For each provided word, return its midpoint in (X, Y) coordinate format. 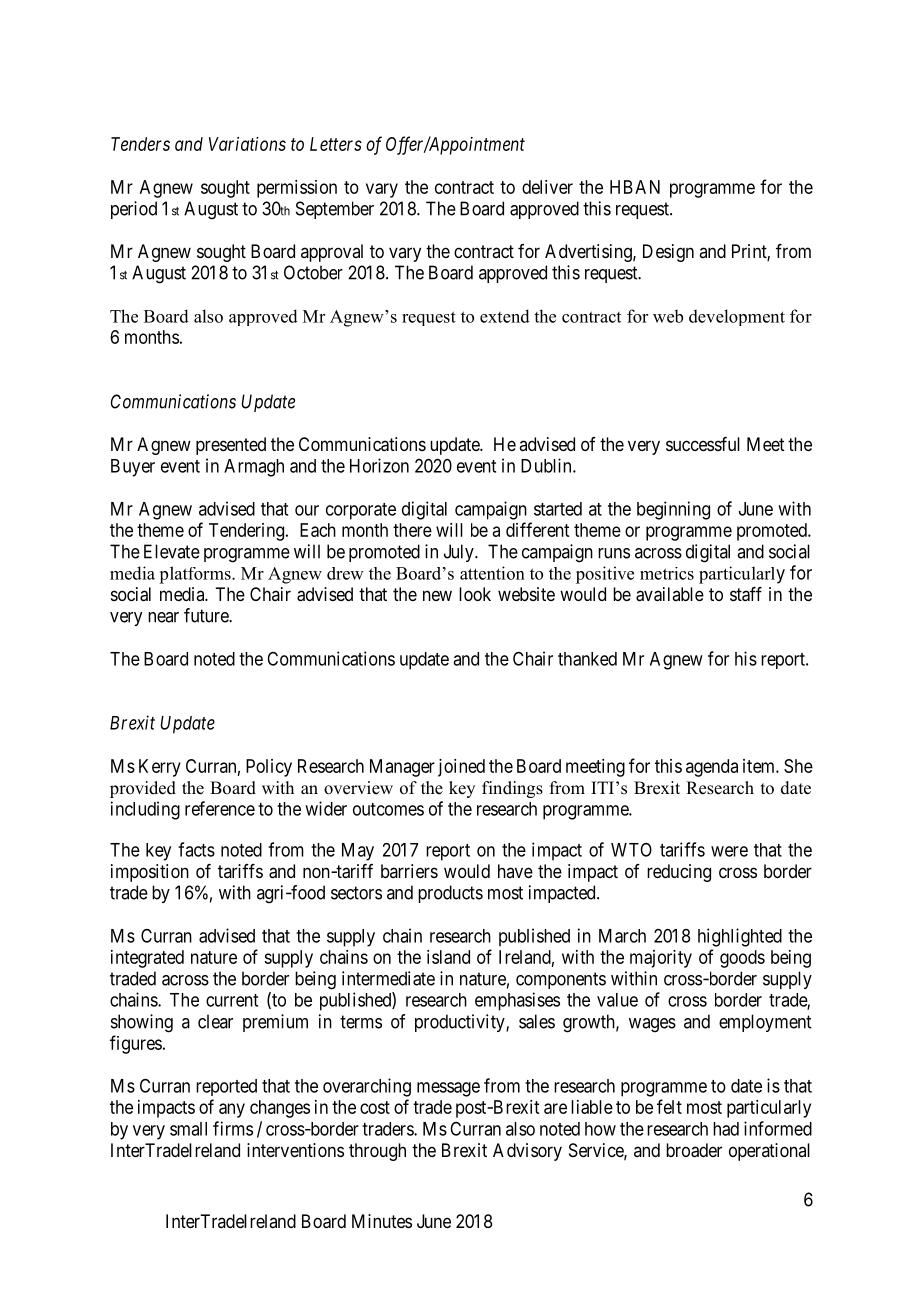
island (448, 957)
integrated (147, 959)
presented (231, 446)
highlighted (740, 937)
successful (703, 444)
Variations (247, 144)
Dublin (547, 465)
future (207, 615)
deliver (547, 187)
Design (668, 253)
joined (461, 768)
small (188, 1129)
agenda (712, 768)
